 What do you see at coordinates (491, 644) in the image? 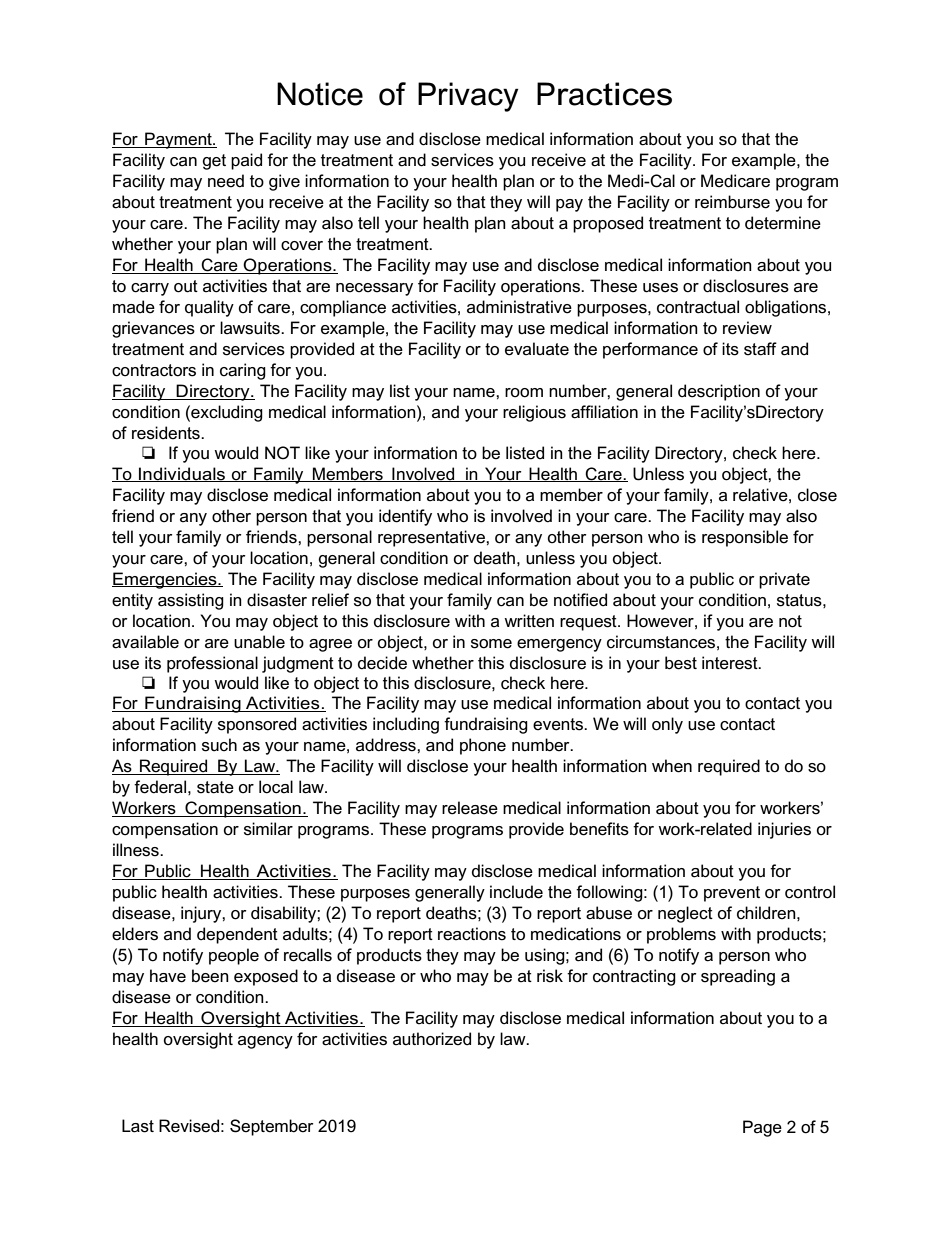
I see `some` at bounding box center [491, 644].
